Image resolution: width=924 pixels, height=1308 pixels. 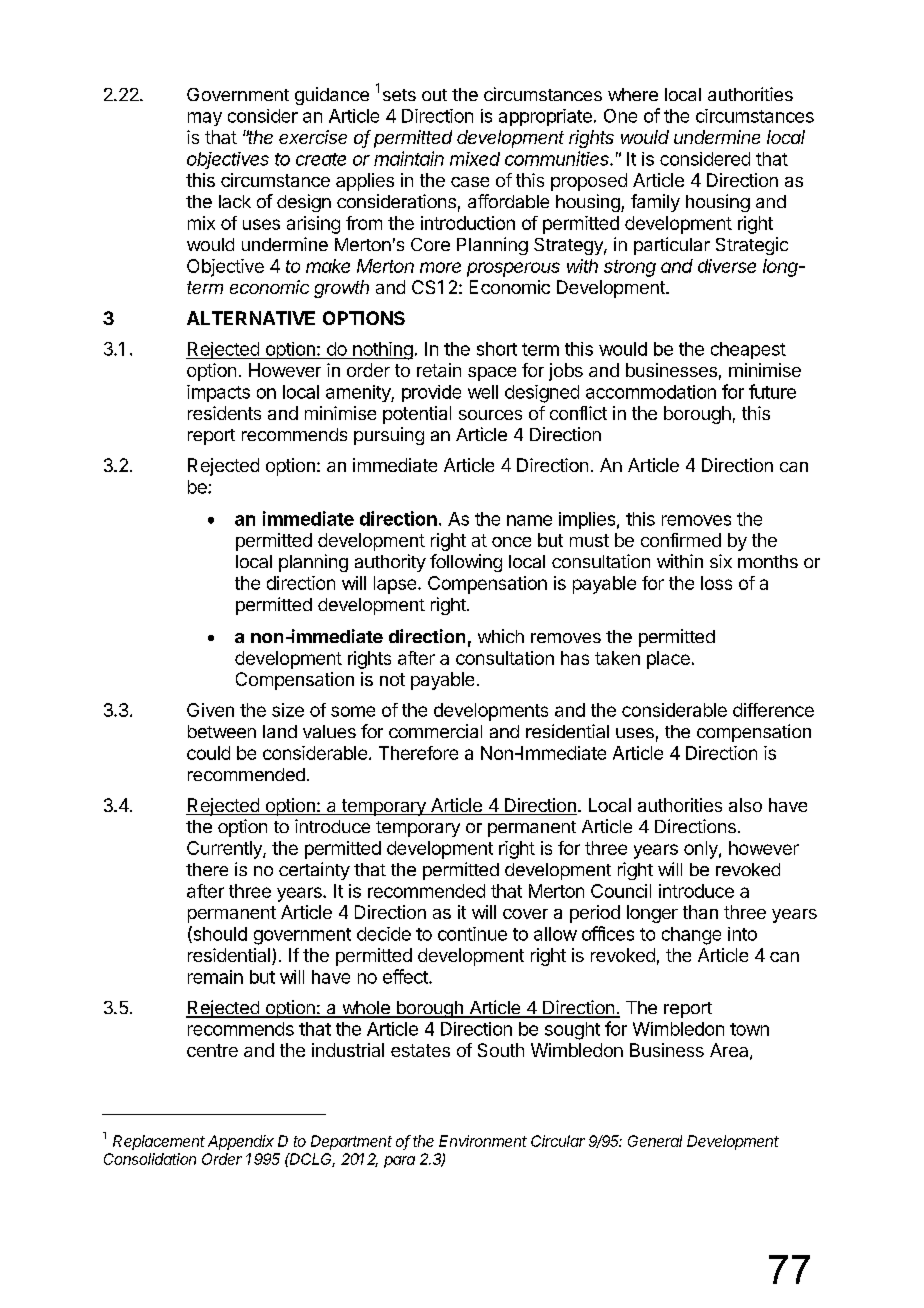 I want to click on where, so click(x=633, y=94).
